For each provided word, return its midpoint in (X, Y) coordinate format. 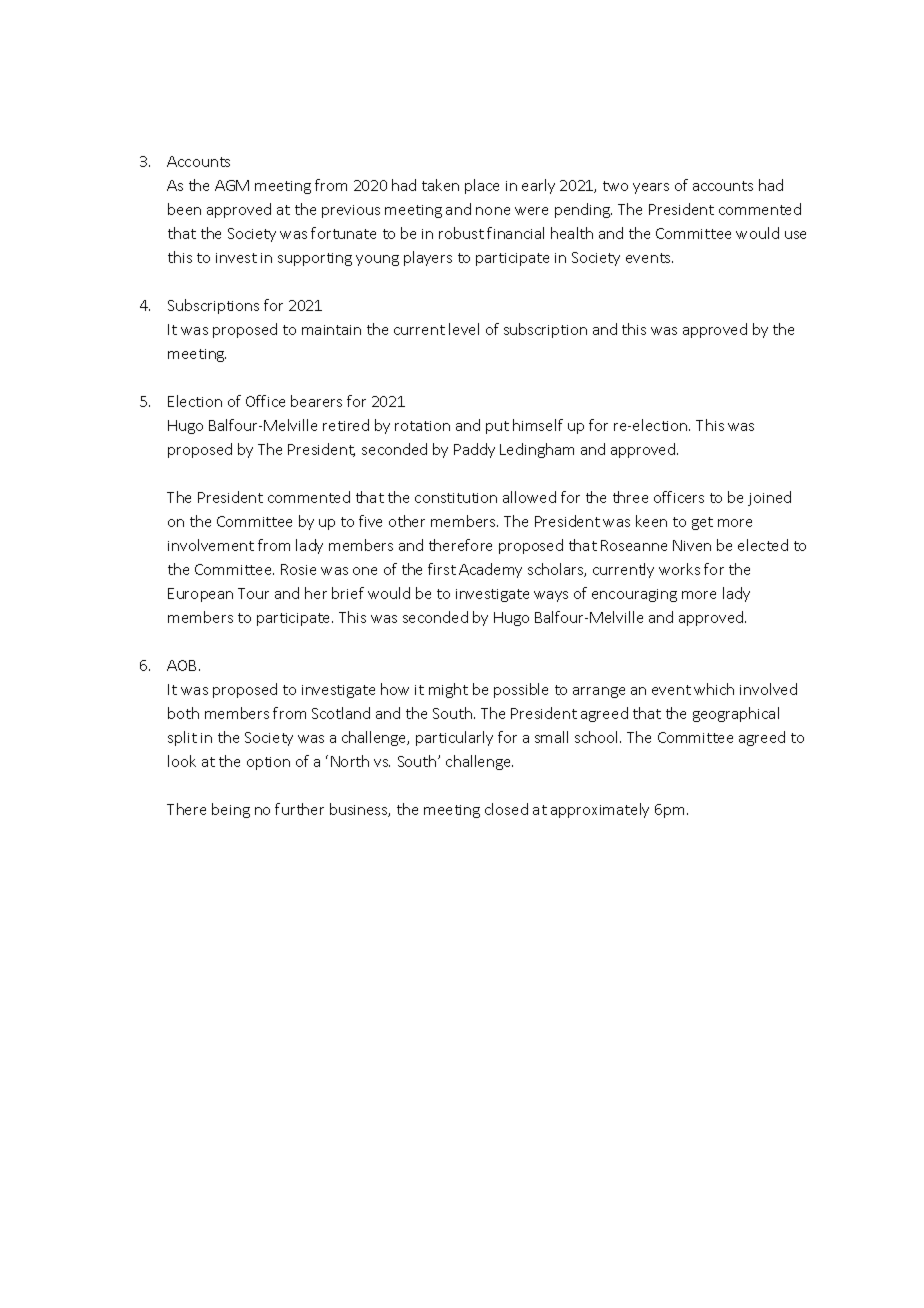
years (651, 188)
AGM (232, 185)
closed (506, 809)
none (493, 211)
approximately (600, 810)
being (231, 810)
